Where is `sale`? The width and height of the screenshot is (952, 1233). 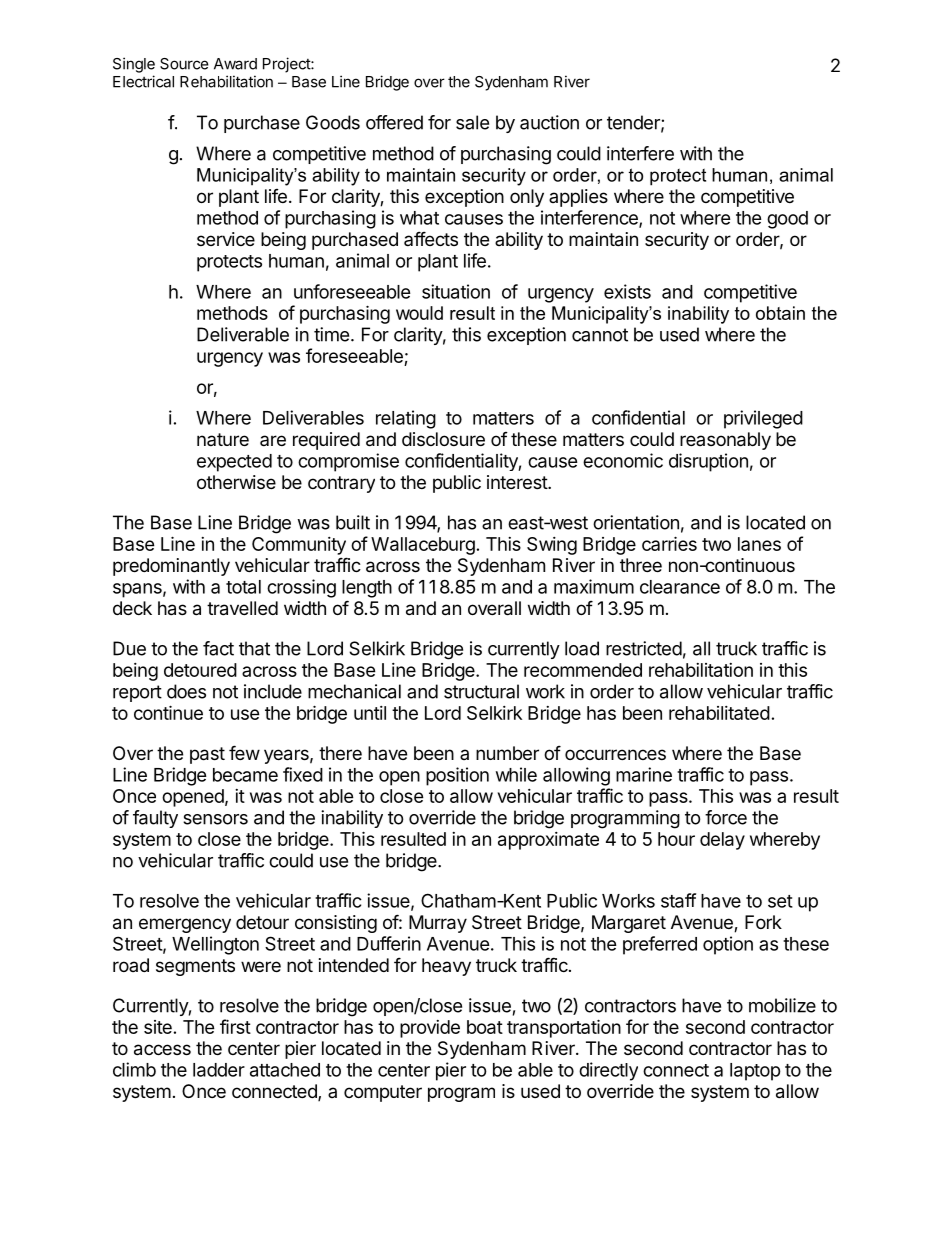
sale is located at coordinates (472, 122).
